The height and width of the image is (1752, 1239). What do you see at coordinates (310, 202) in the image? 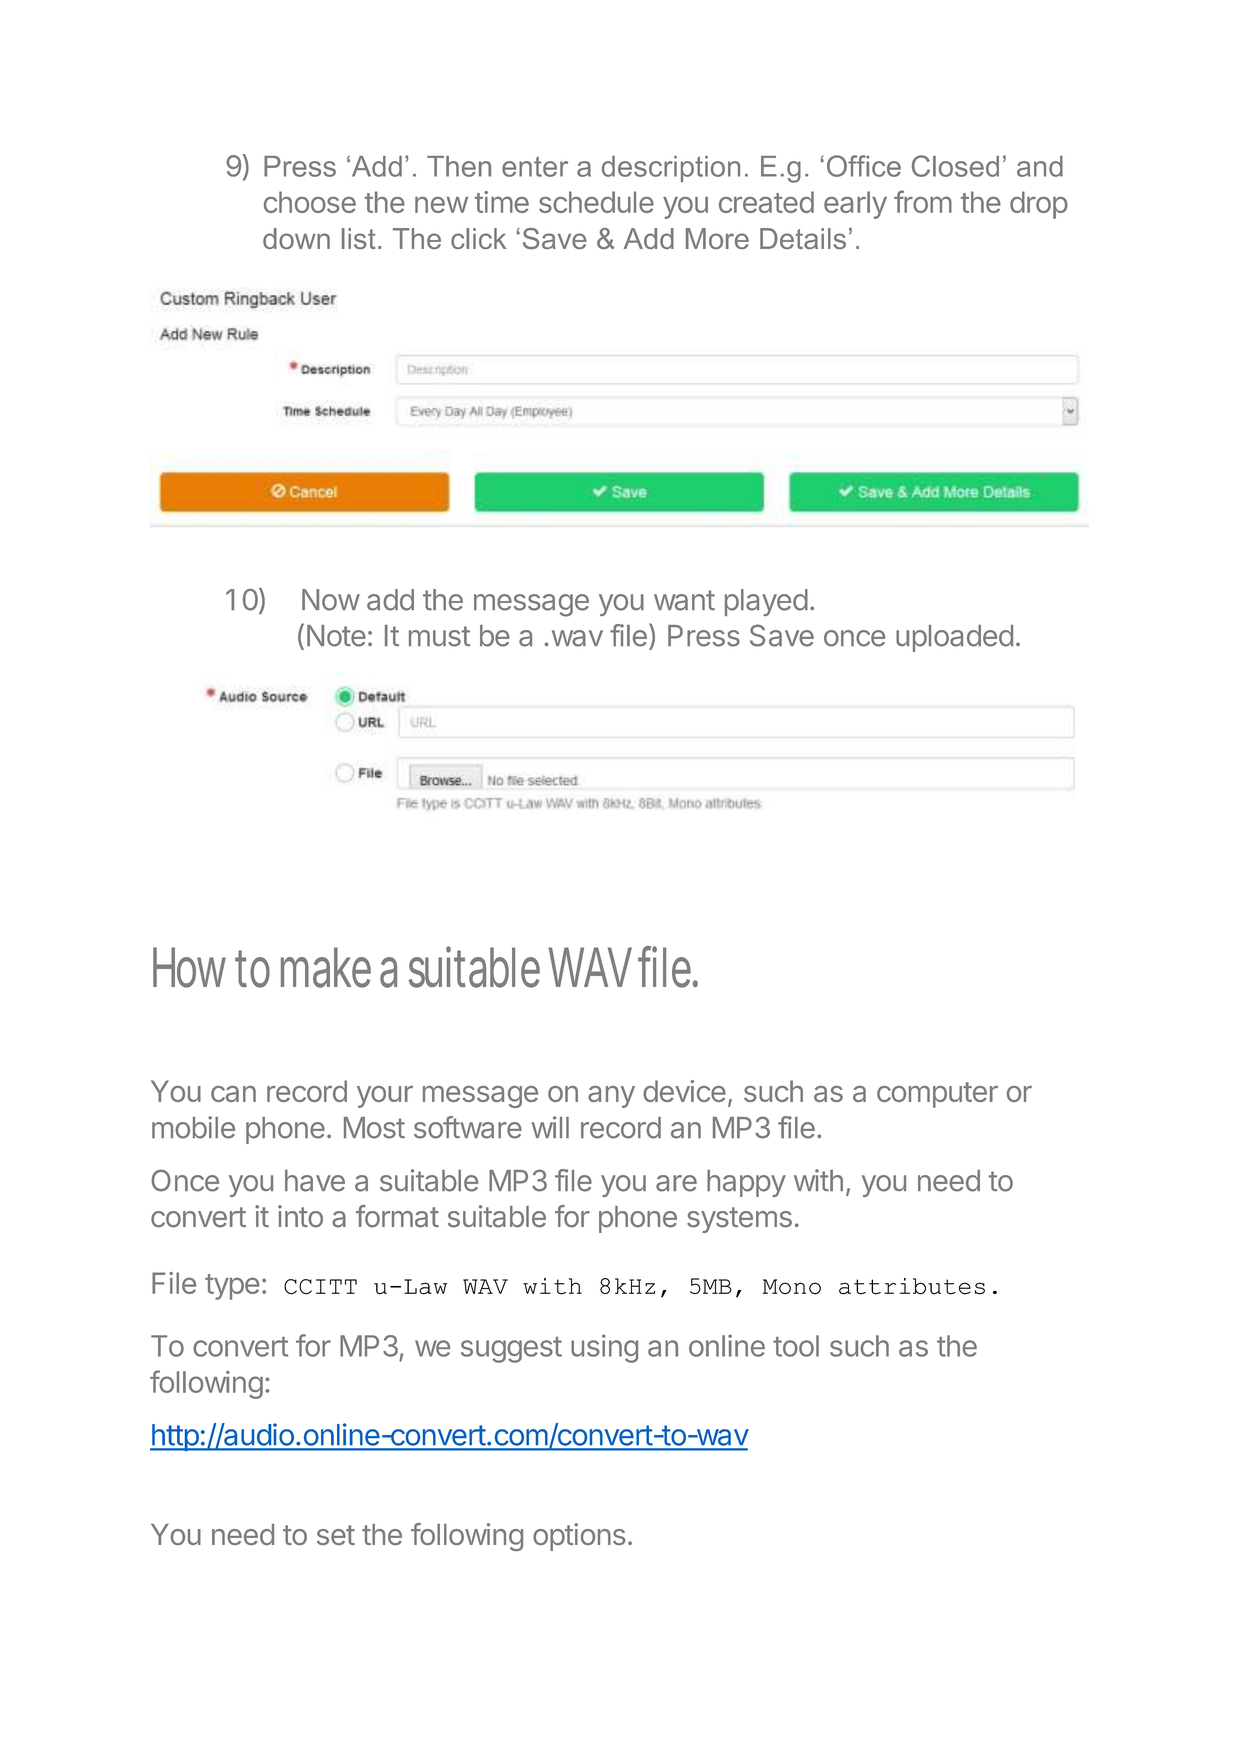
I see `choose` at bounding box center [310, 202].
